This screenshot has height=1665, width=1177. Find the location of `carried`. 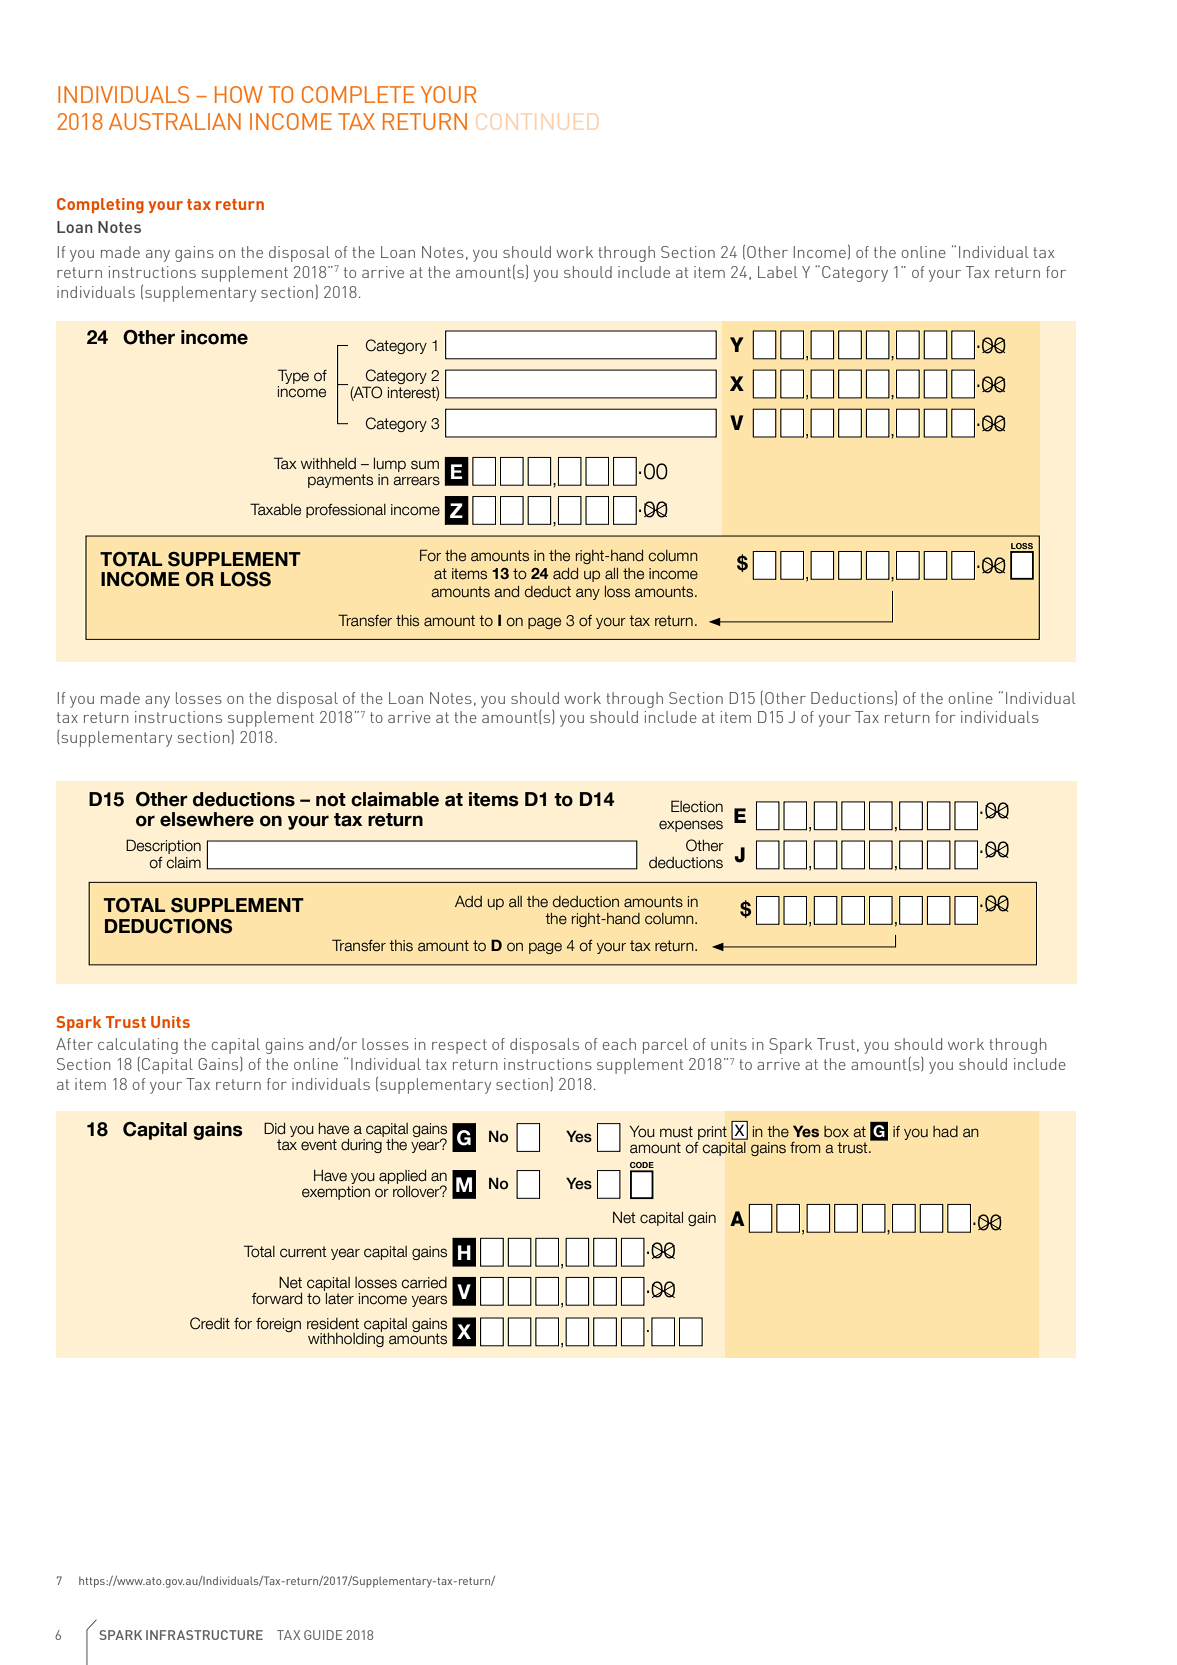

carried is located at coordinates (424, 1283).
